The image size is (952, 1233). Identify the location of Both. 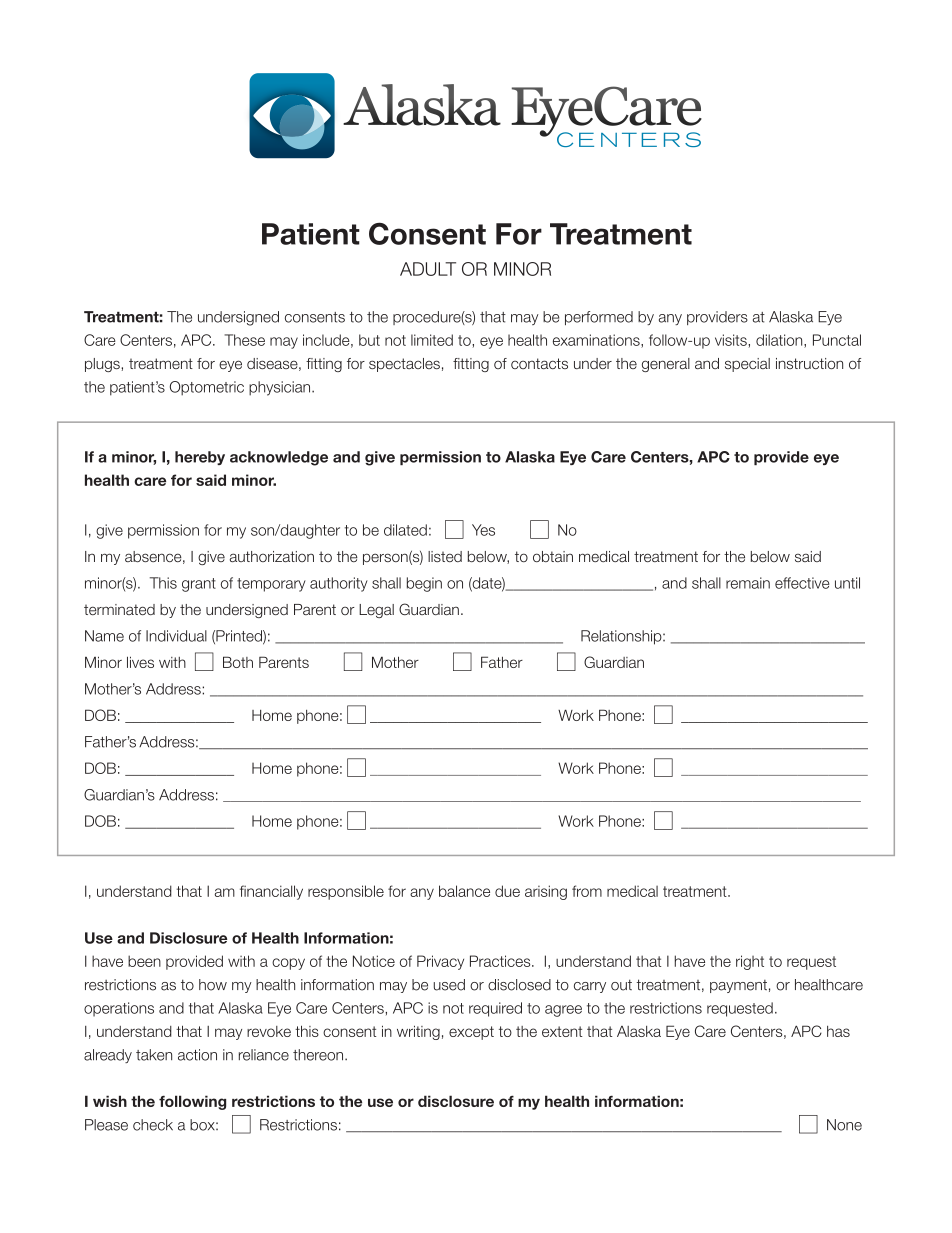
(238, 662).
